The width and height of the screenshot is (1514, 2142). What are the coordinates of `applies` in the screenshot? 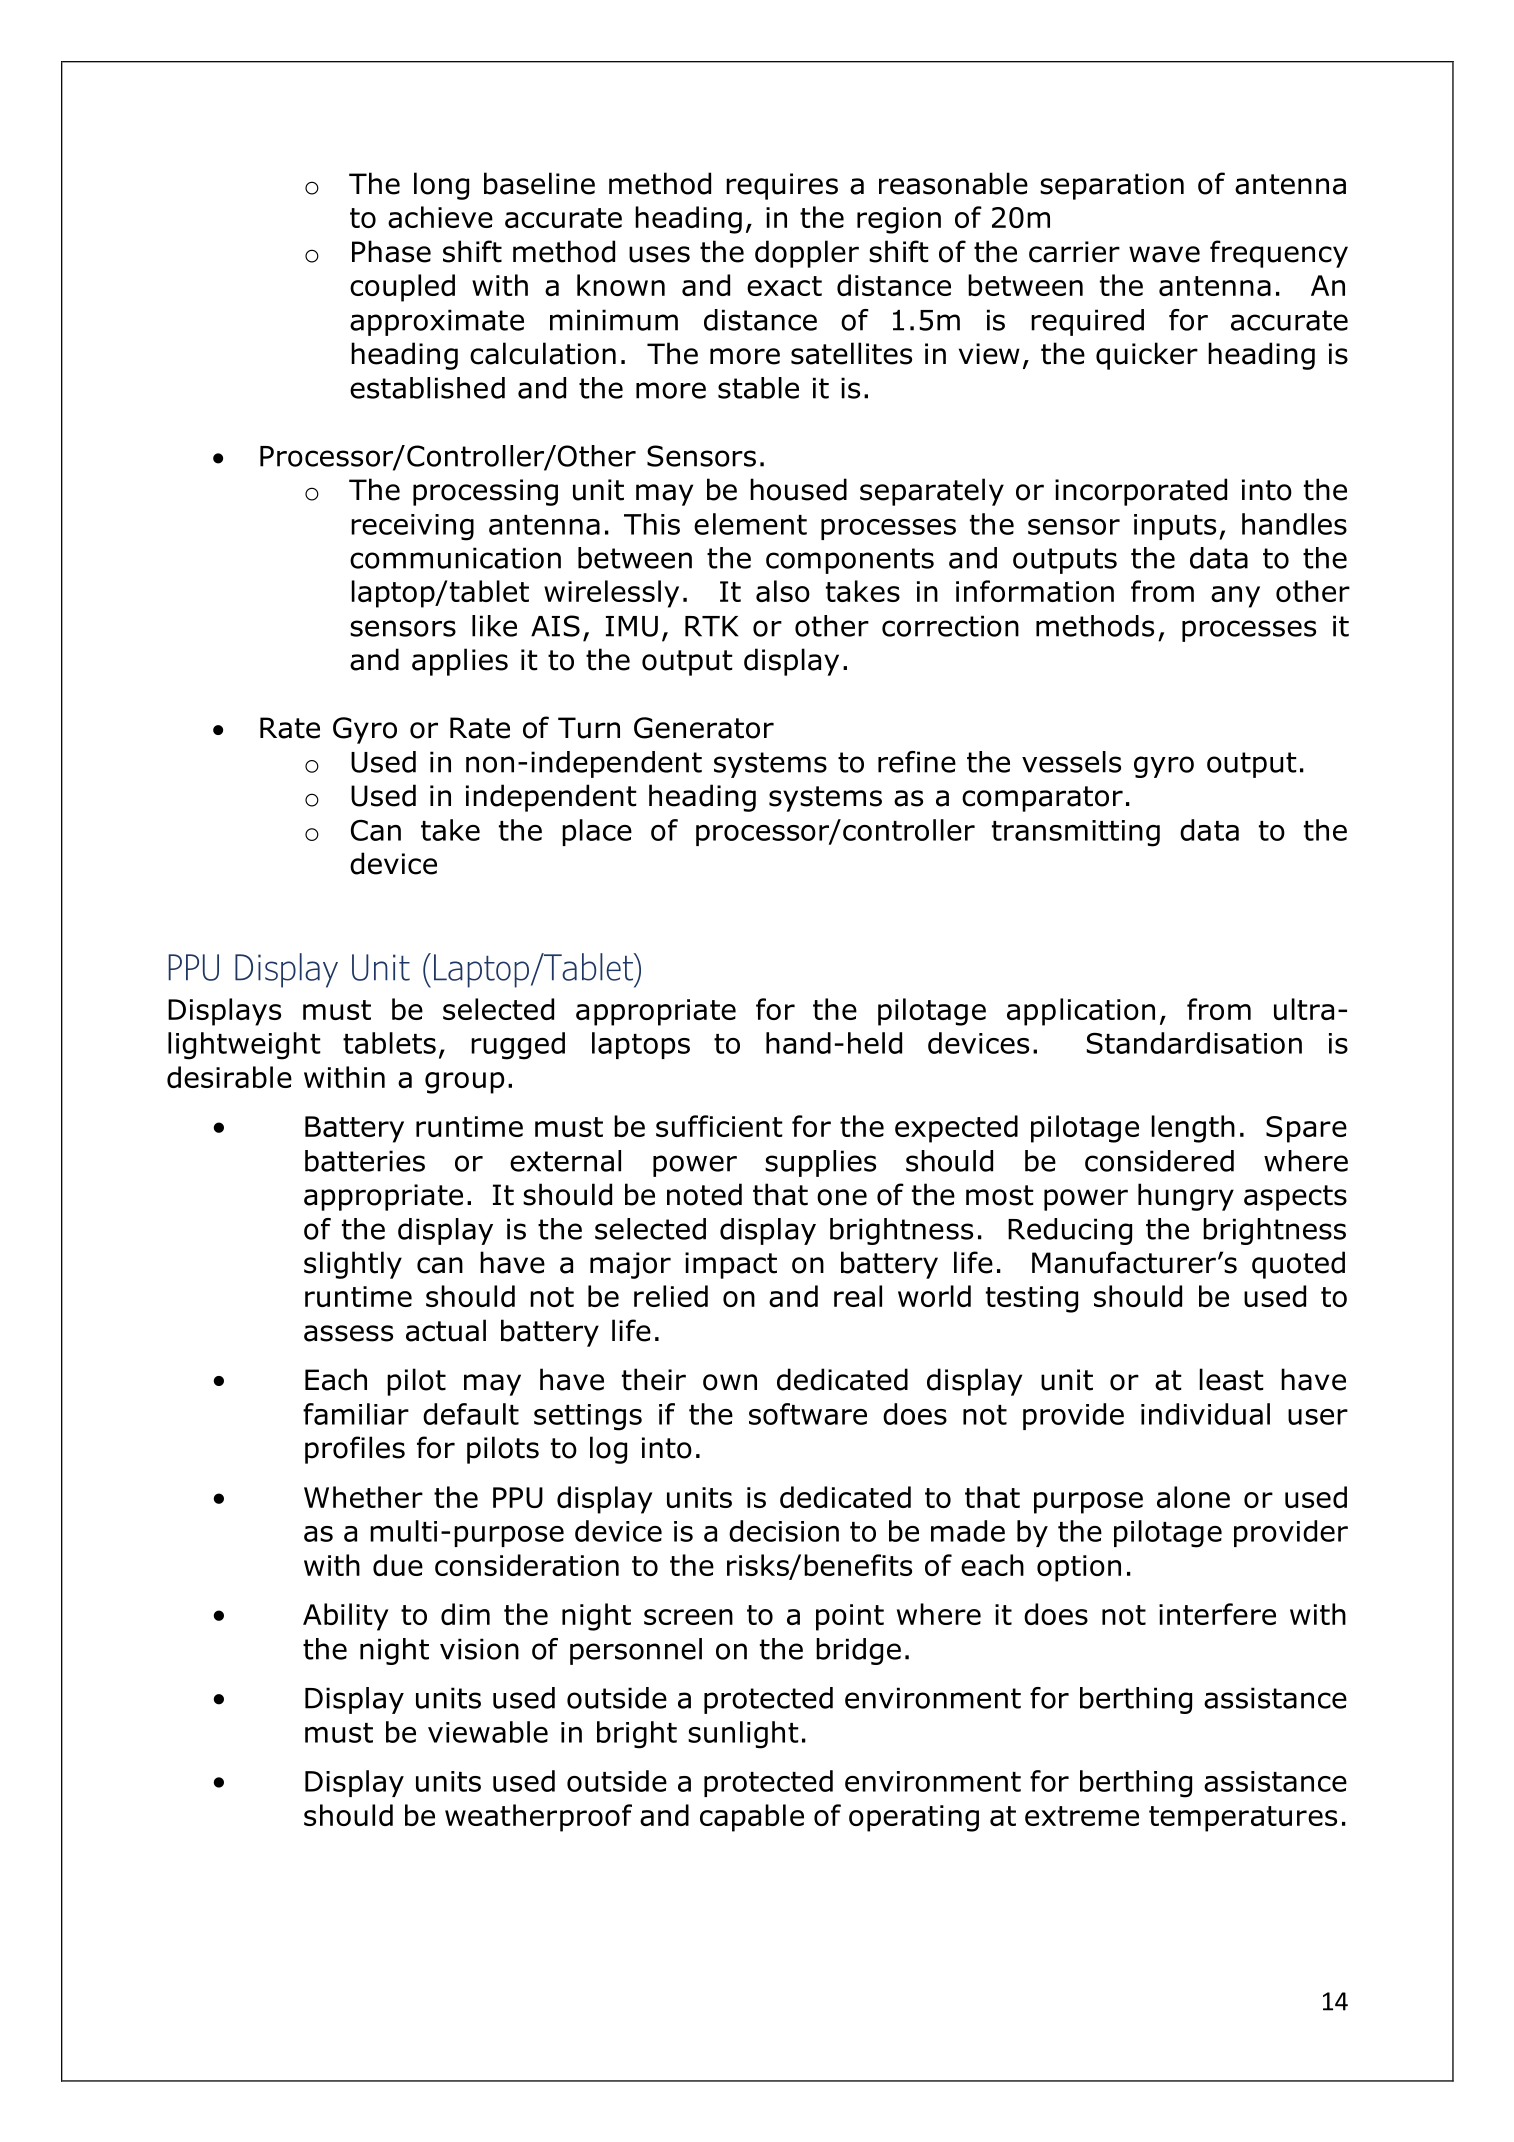 It's located at (460, 662).
